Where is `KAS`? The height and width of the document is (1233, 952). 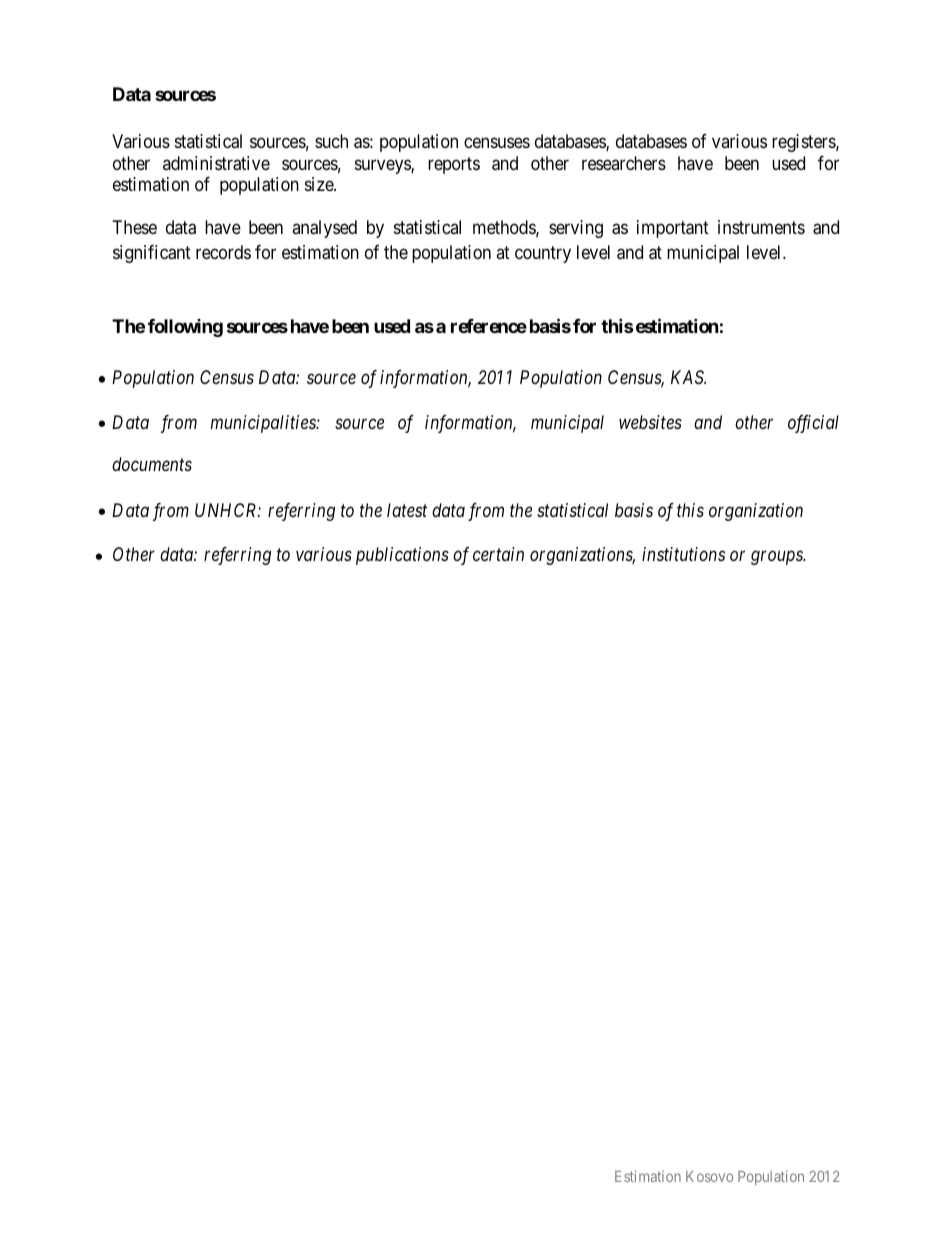 KAS is located at coordinates (688, 377).
